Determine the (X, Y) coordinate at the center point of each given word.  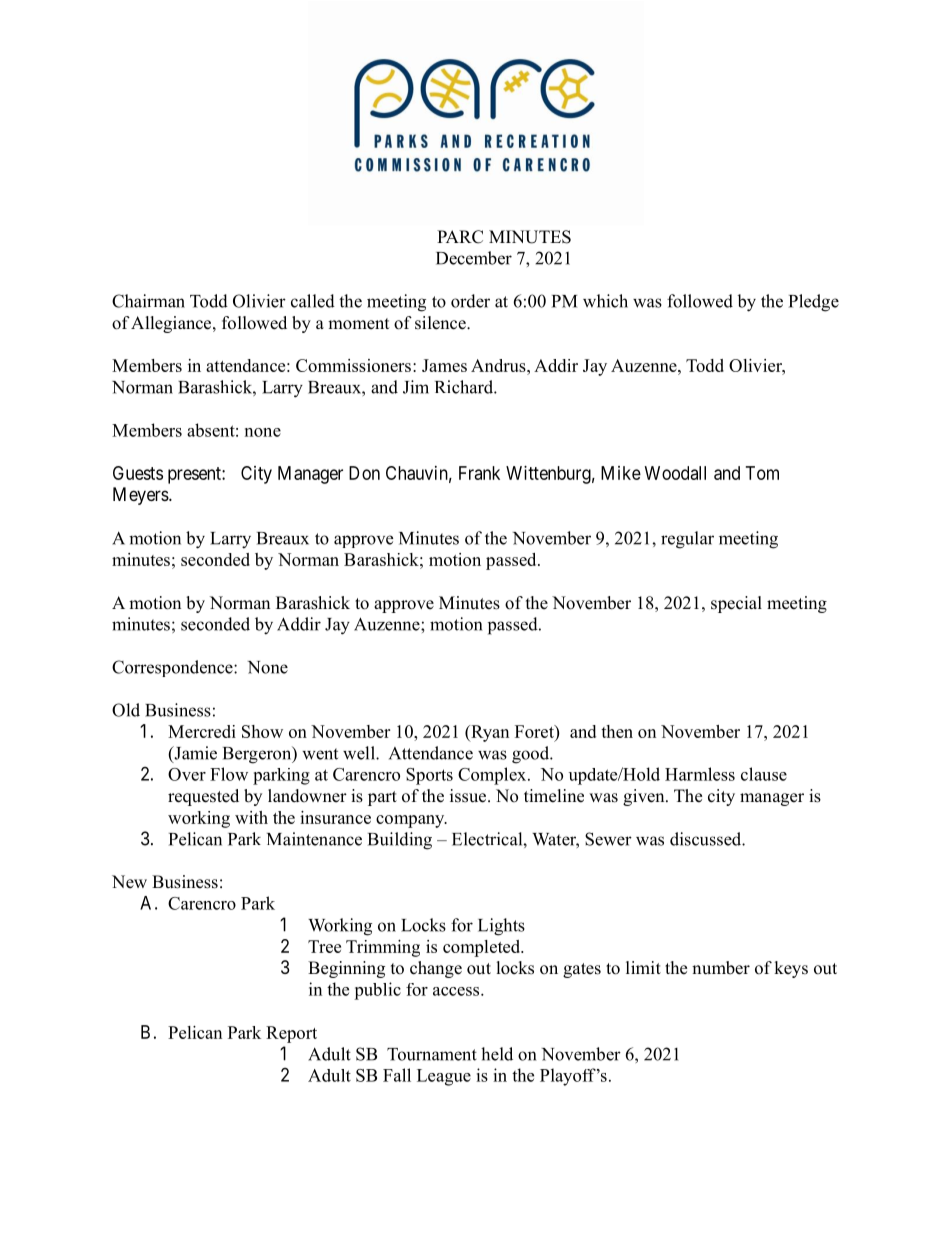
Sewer (608, 839)
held (497, 1054)
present (195, 475)
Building (400, 841)
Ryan (489, 733)
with (251, 817)
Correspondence (173, 668)
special (736, 604)
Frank (479, 473)
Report (291, 1034)
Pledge (814, 303)
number (721, 968)
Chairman (148, 301)
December (474, 258)
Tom (762, 473)
